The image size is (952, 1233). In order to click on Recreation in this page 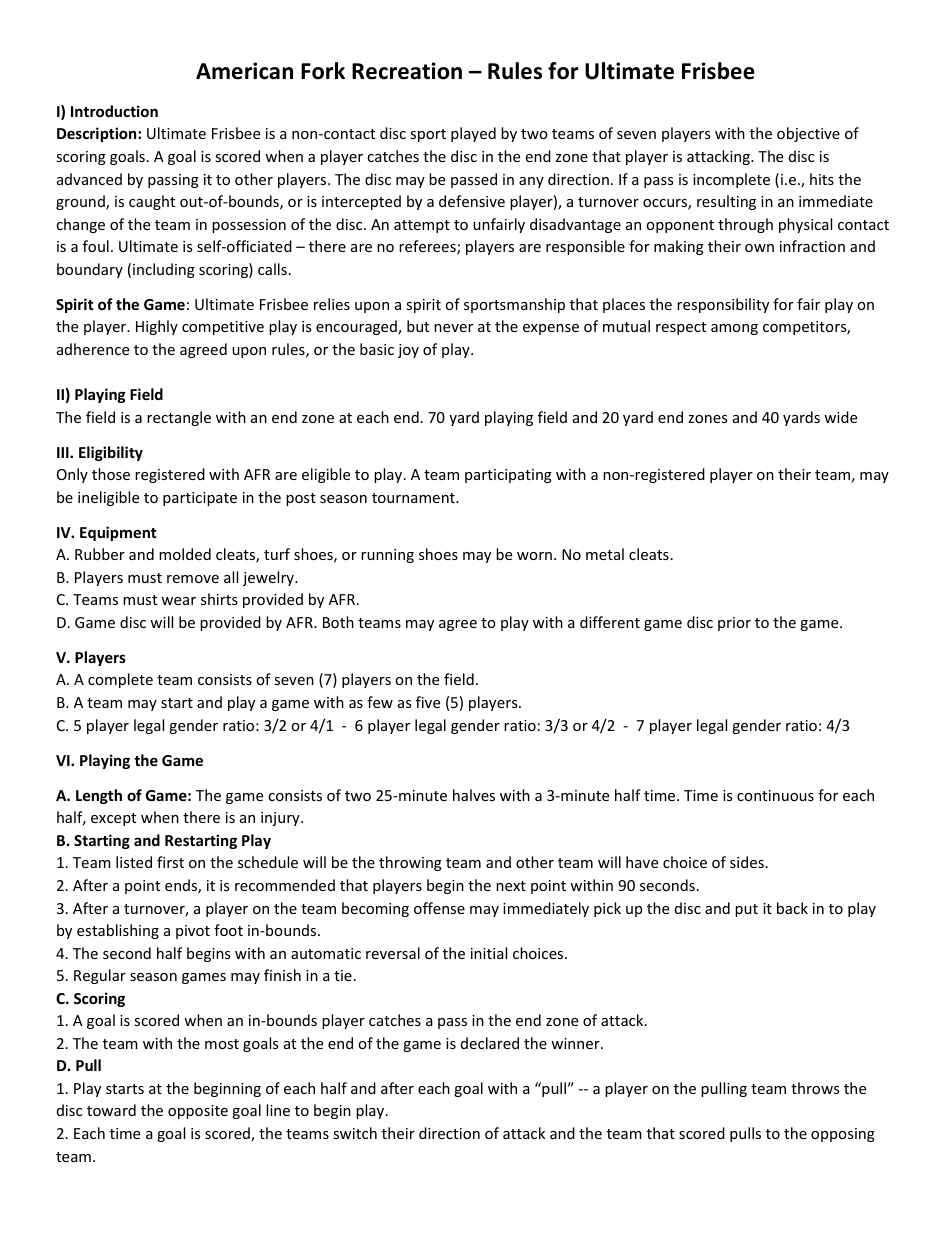, I will do `click(407, 71)`.
